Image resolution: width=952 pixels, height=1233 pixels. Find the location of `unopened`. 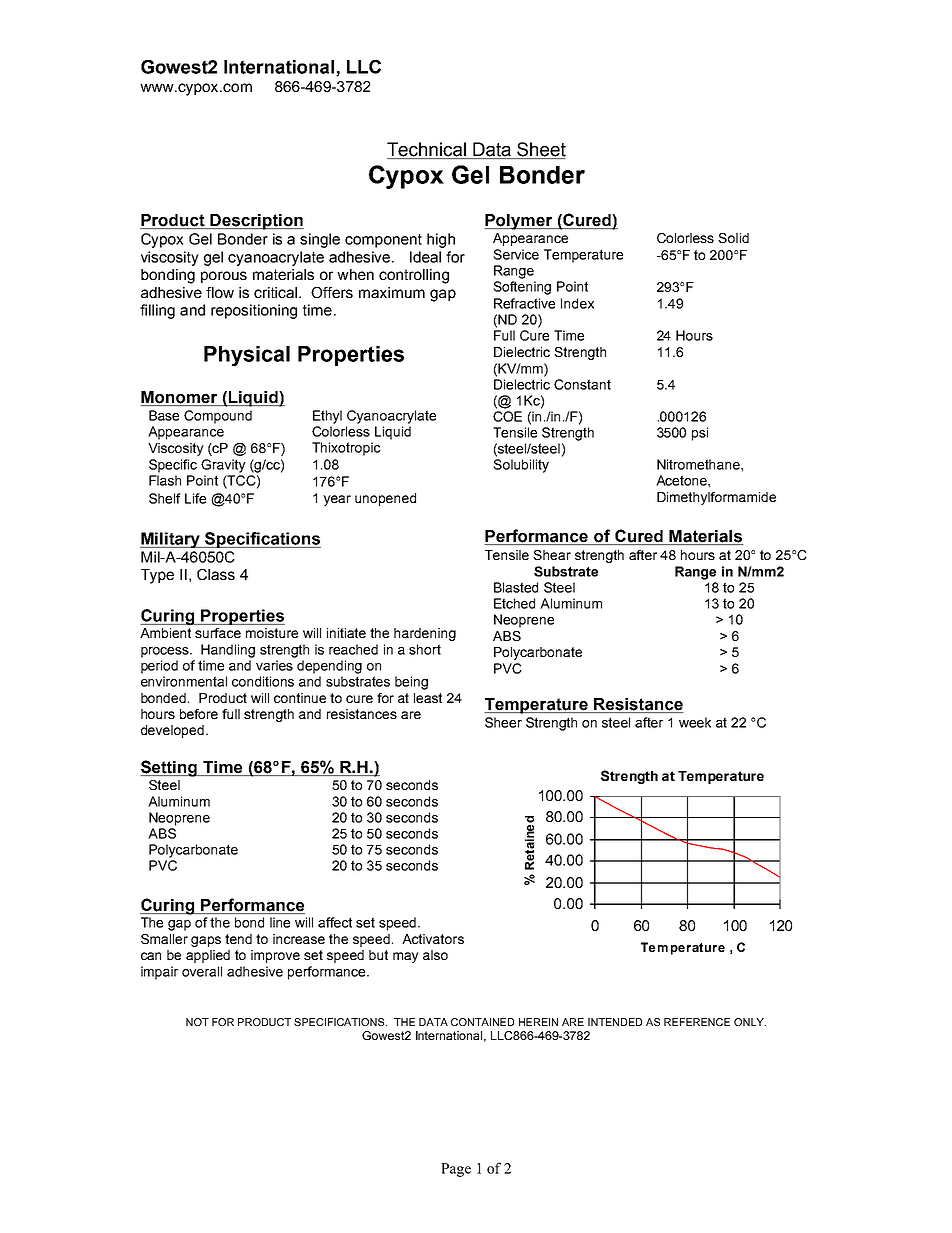

unopened is located at coordinates (385, 499).
